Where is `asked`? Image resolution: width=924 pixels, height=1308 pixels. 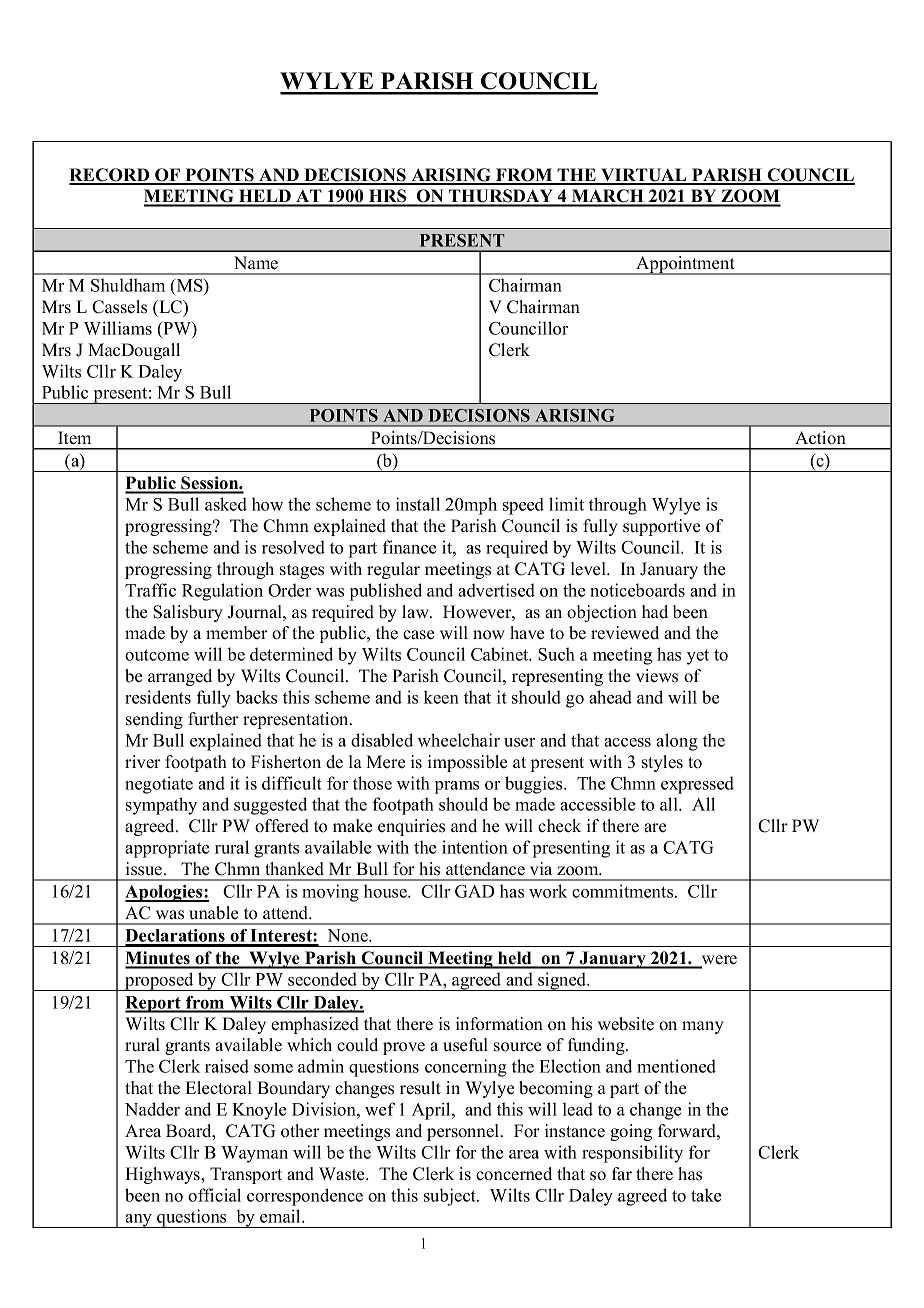 asked is located at coordinates (226, 504).
